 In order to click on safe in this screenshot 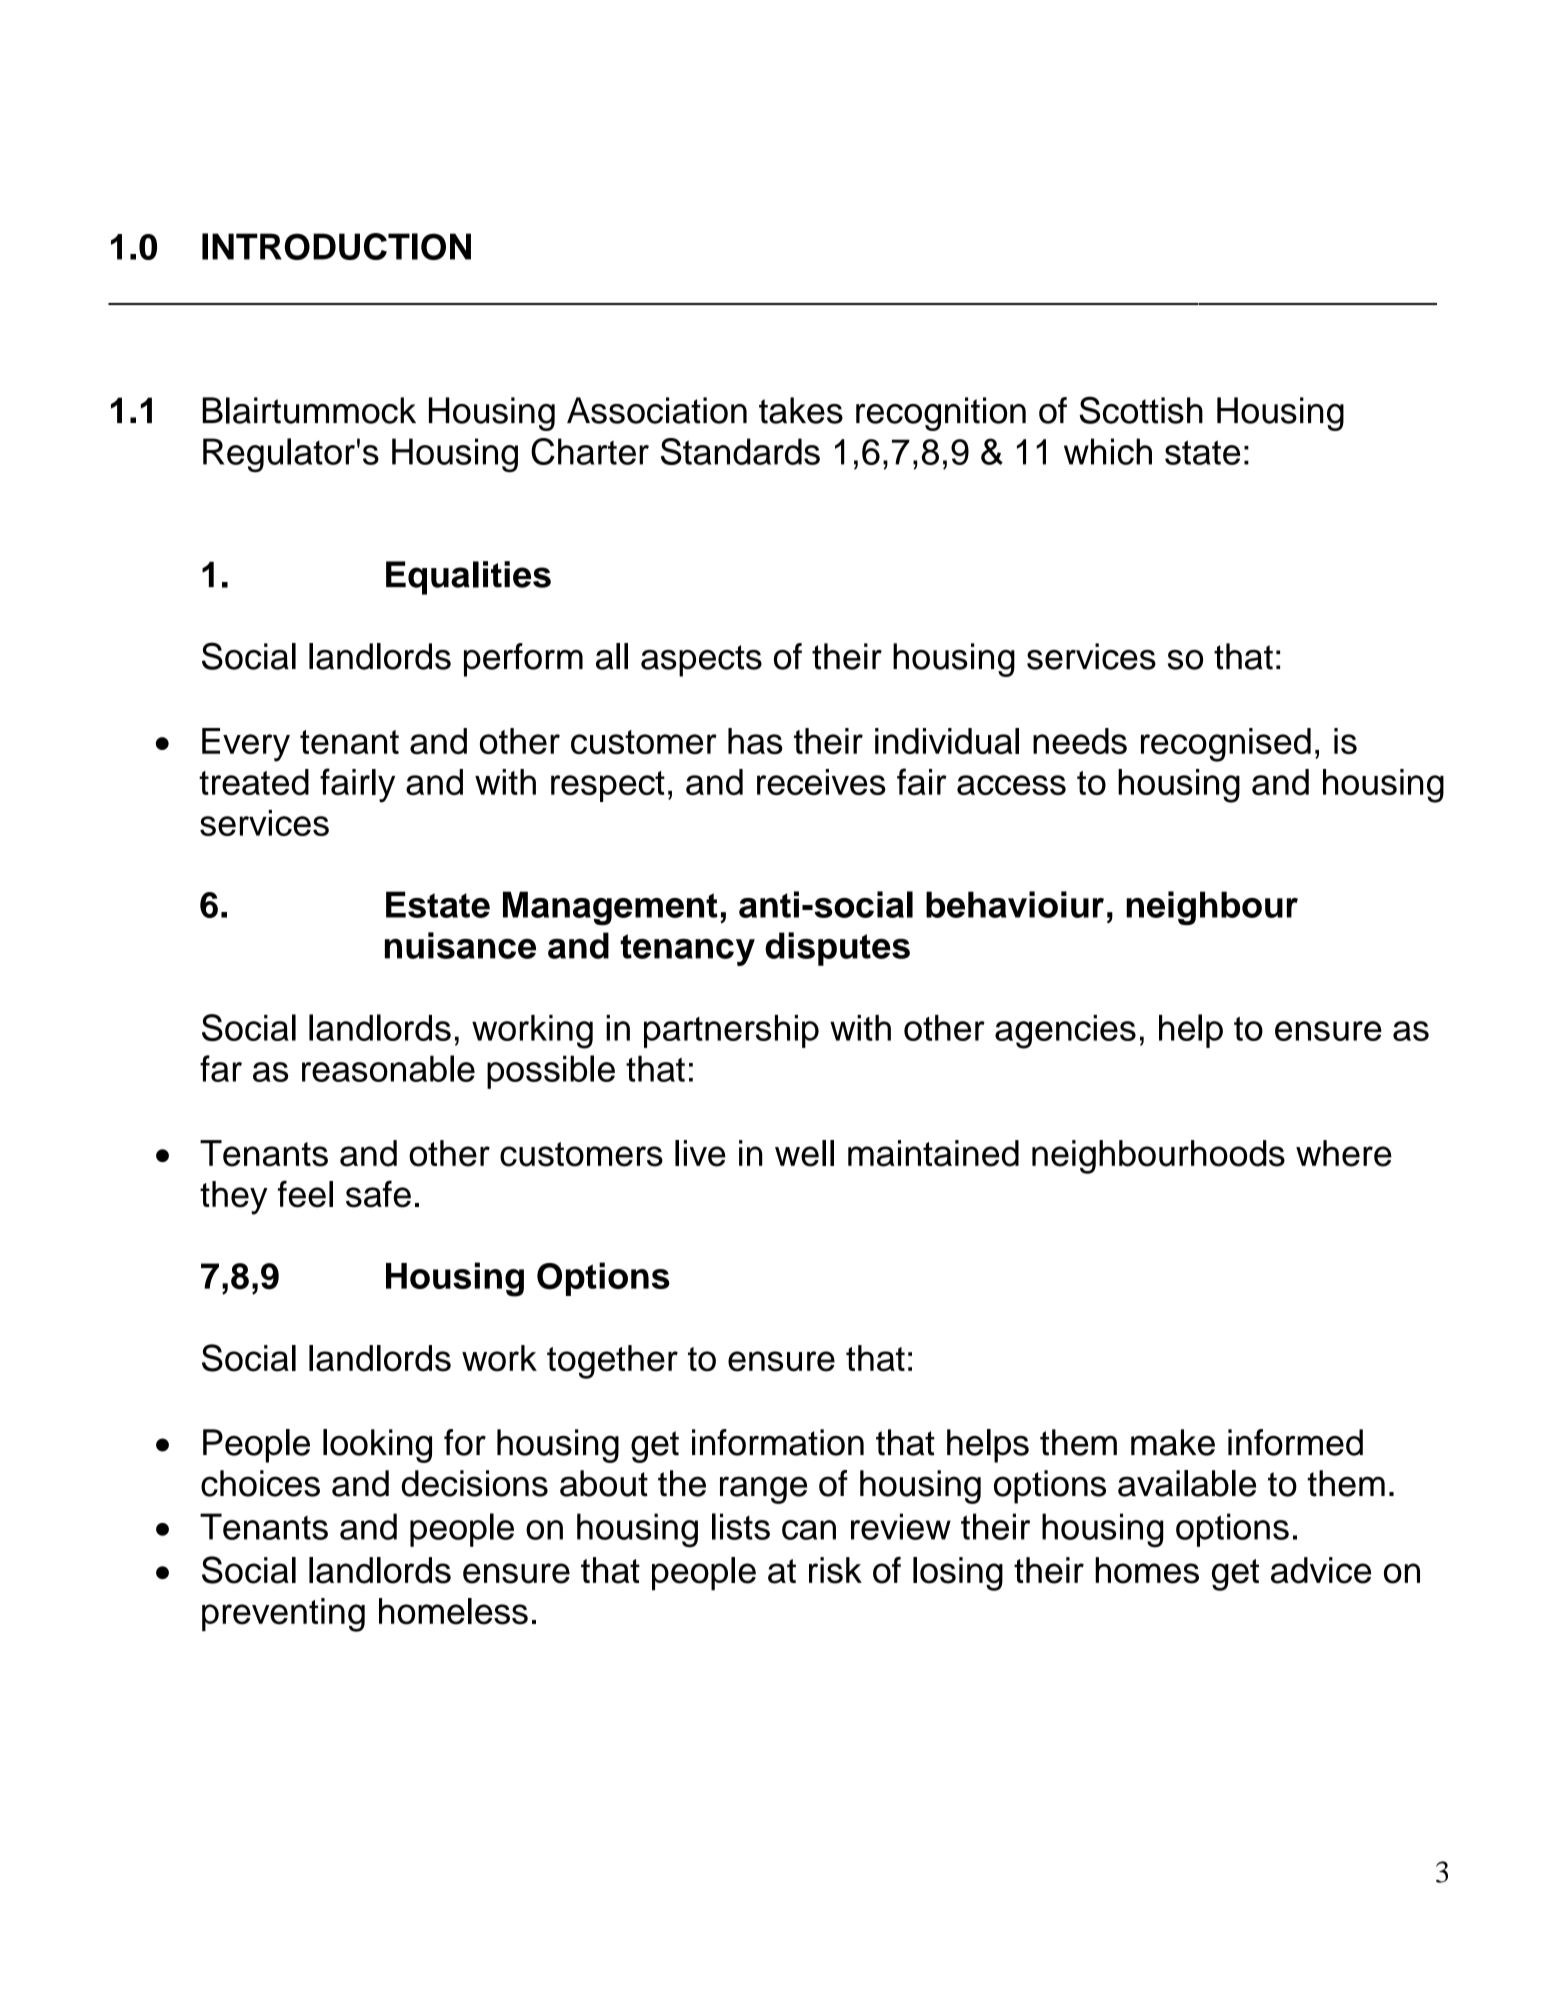, I will do `click(378, 1194)`.
